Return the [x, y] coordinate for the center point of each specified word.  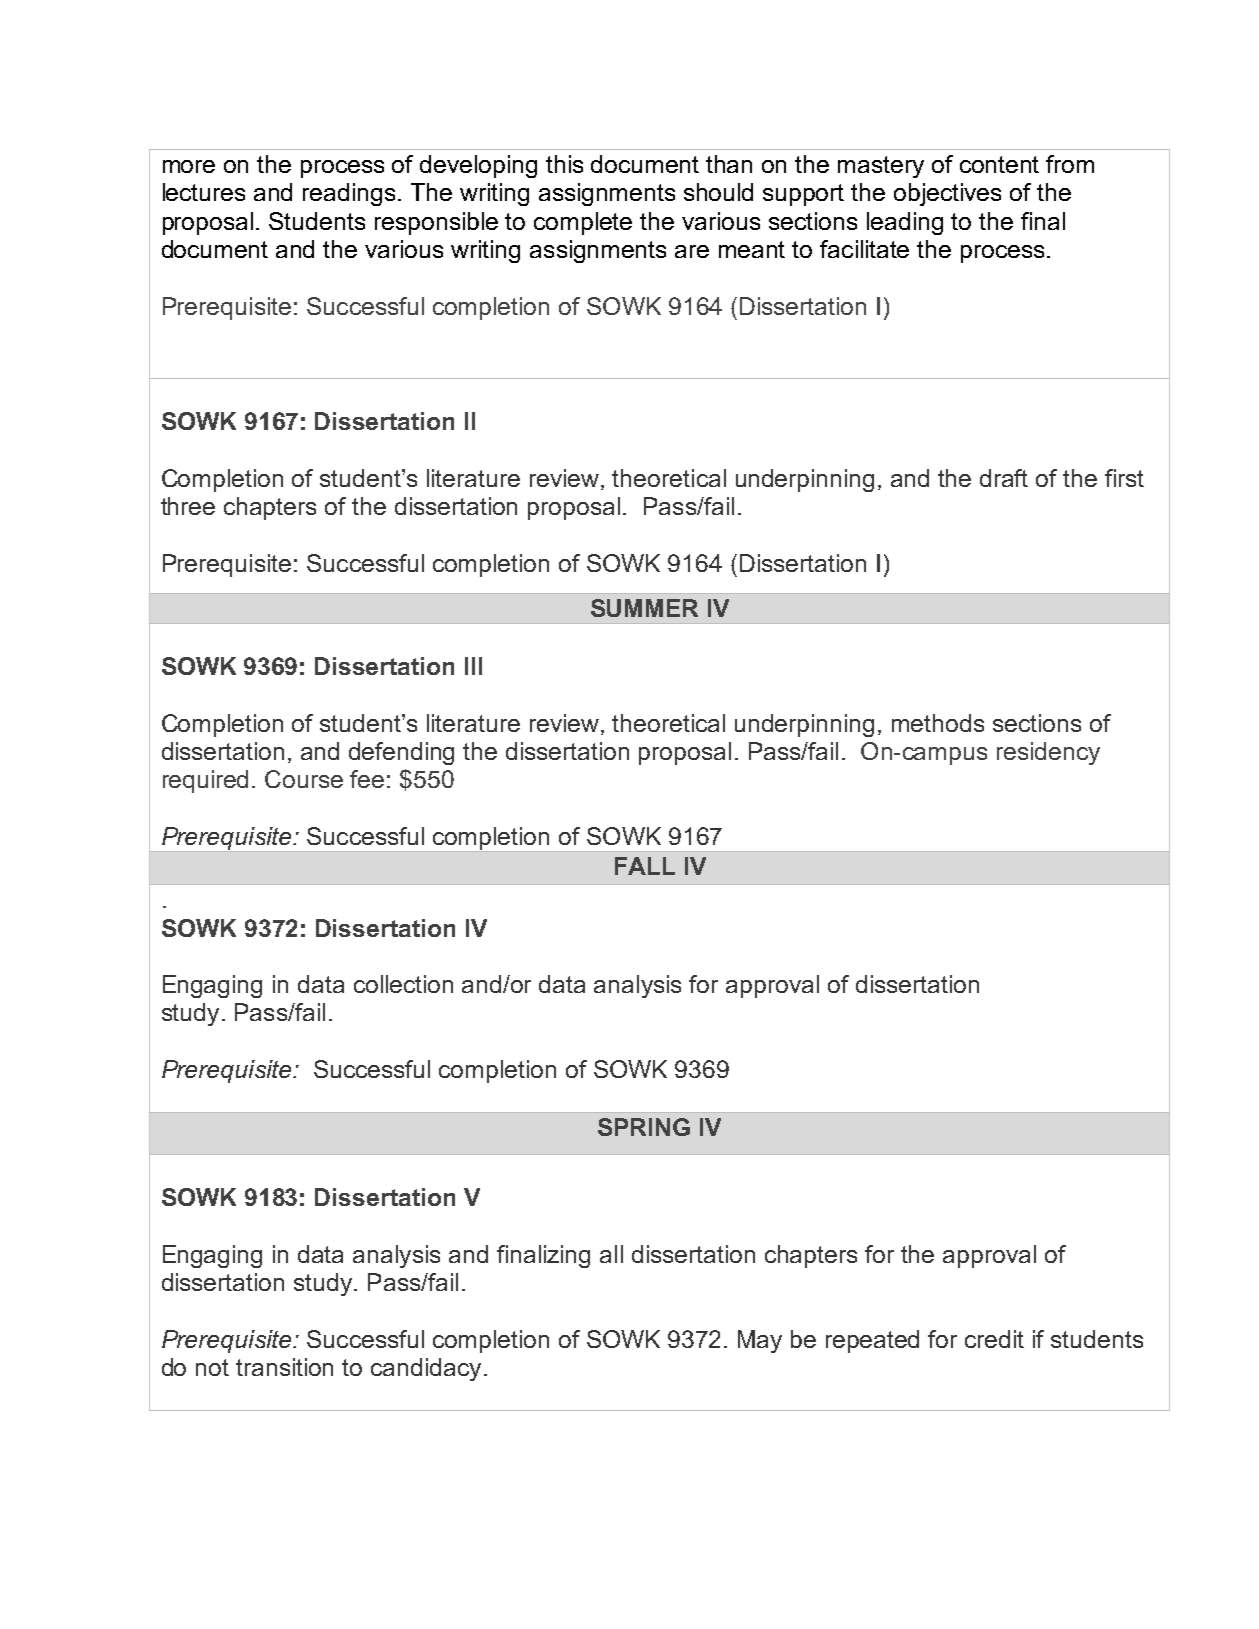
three [188, 506]
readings [349, 194]
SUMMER [644, 608]
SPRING [644, 1127]
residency [1048, 753]
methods [938, 723]
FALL [645, 866]
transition [284, 1367]
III [473, 666]
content [999, 164]
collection [403, 984]
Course [304, 779]
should [718, 192]
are [692, 251]
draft [1004, 478]
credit [994, 1339]
